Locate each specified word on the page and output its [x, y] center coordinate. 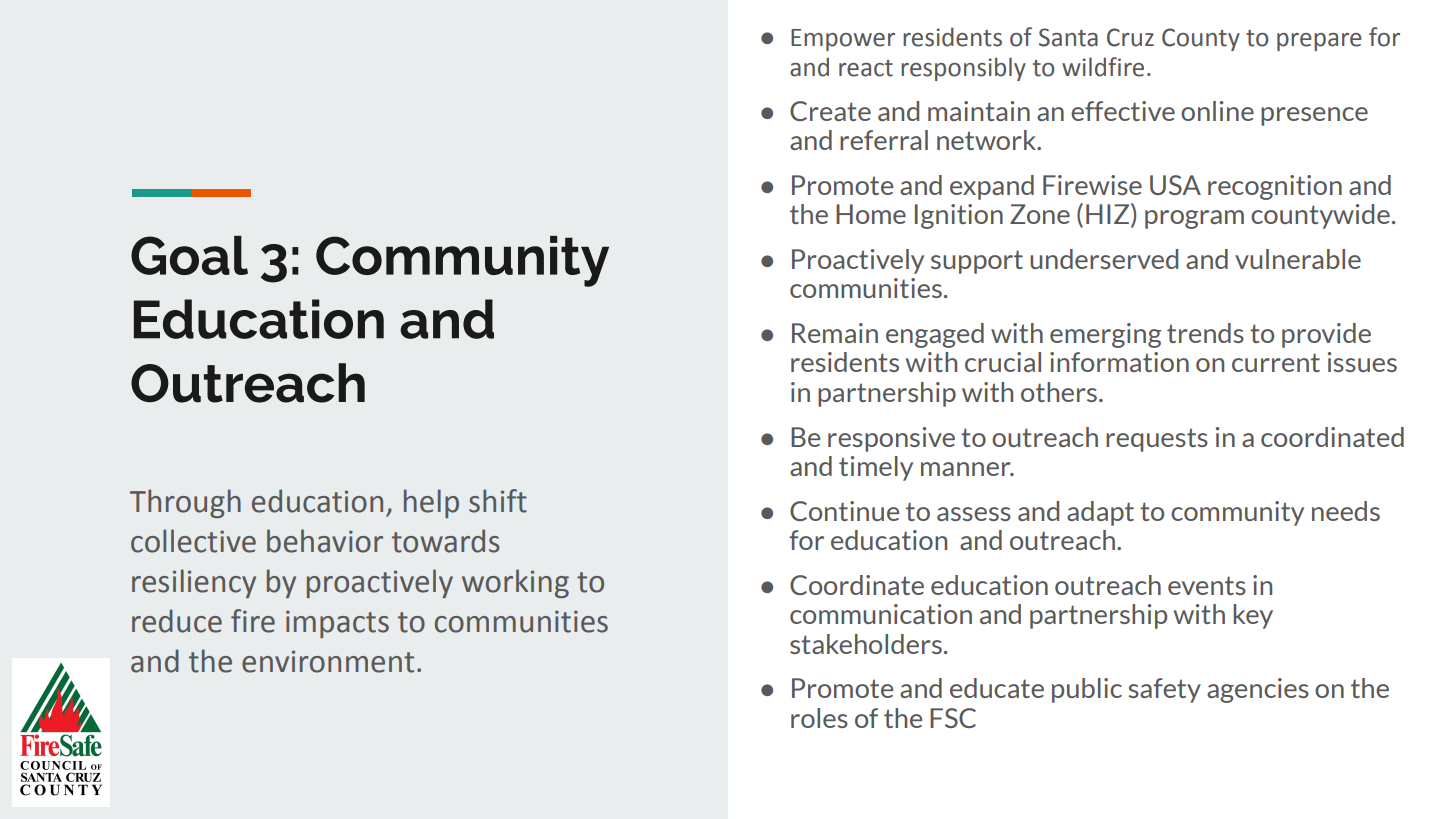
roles [819, 718]
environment [328, 661]
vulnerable [1298, 259]
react [866, 68]
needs [1346, 511]
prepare [1319, 42]
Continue [844, 511]
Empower [843, 40]
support [977, 262]
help [431, 503]
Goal [189, 255]
